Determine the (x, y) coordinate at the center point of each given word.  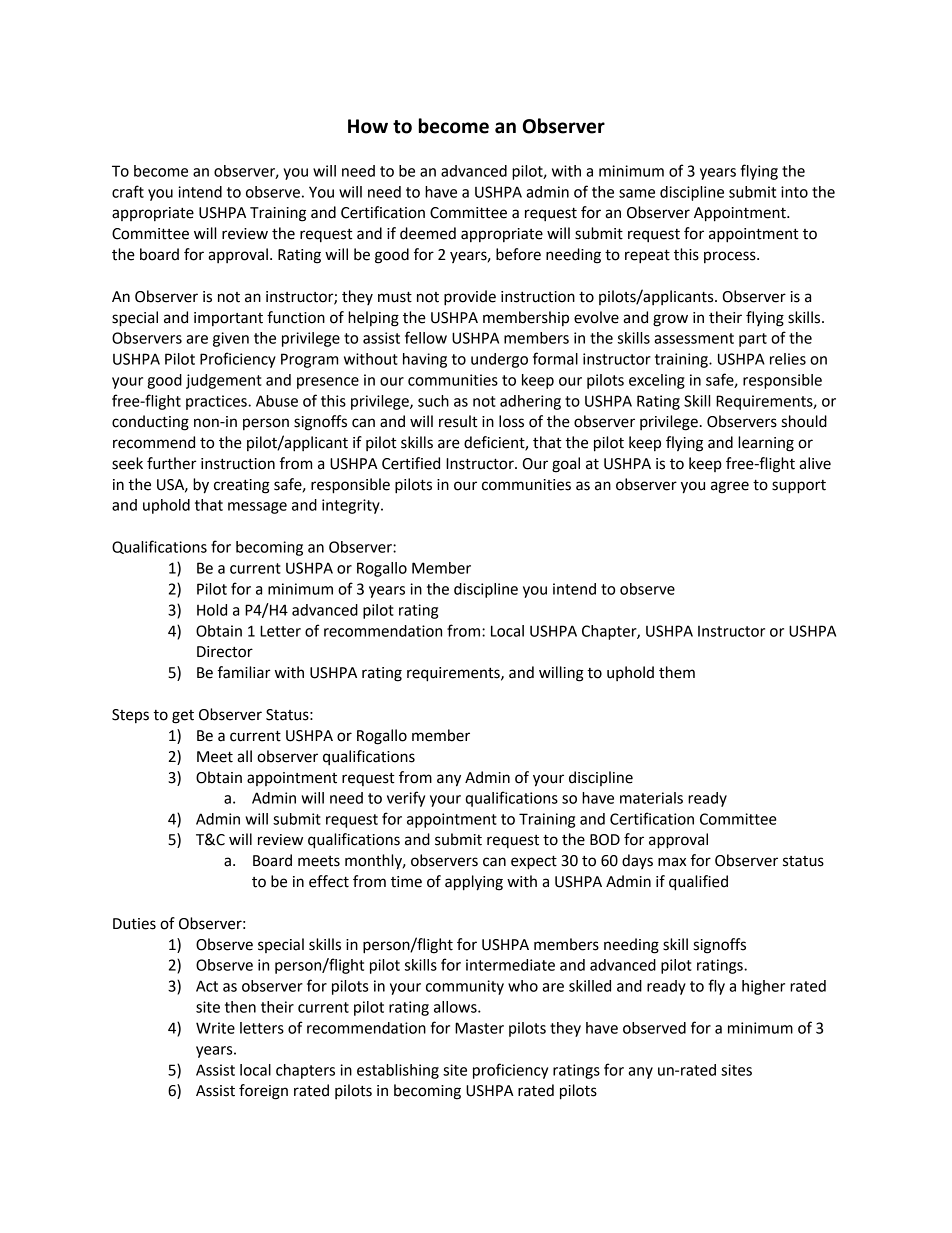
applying (474, 883)
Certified (411, 463)
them (677, 672)
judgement (224, 381)
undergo (499, 360)
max (672, 862)
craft (128, 191)
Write (215, 1028)
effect (329, 881)
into (794, 192)
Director (225, 652)
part (753, 340)
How (368, 126)
